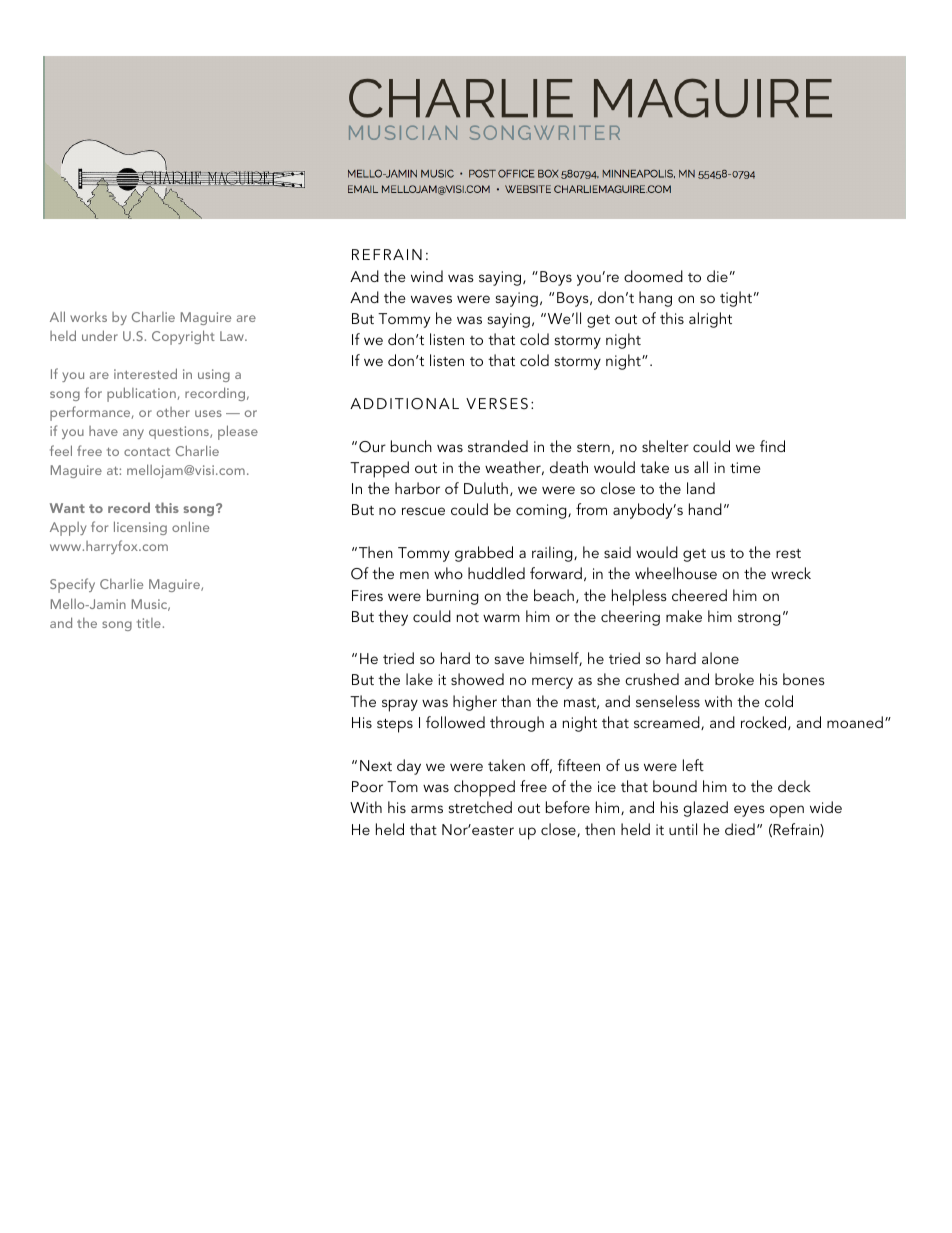  I want to click on not, so click(467, 617).
